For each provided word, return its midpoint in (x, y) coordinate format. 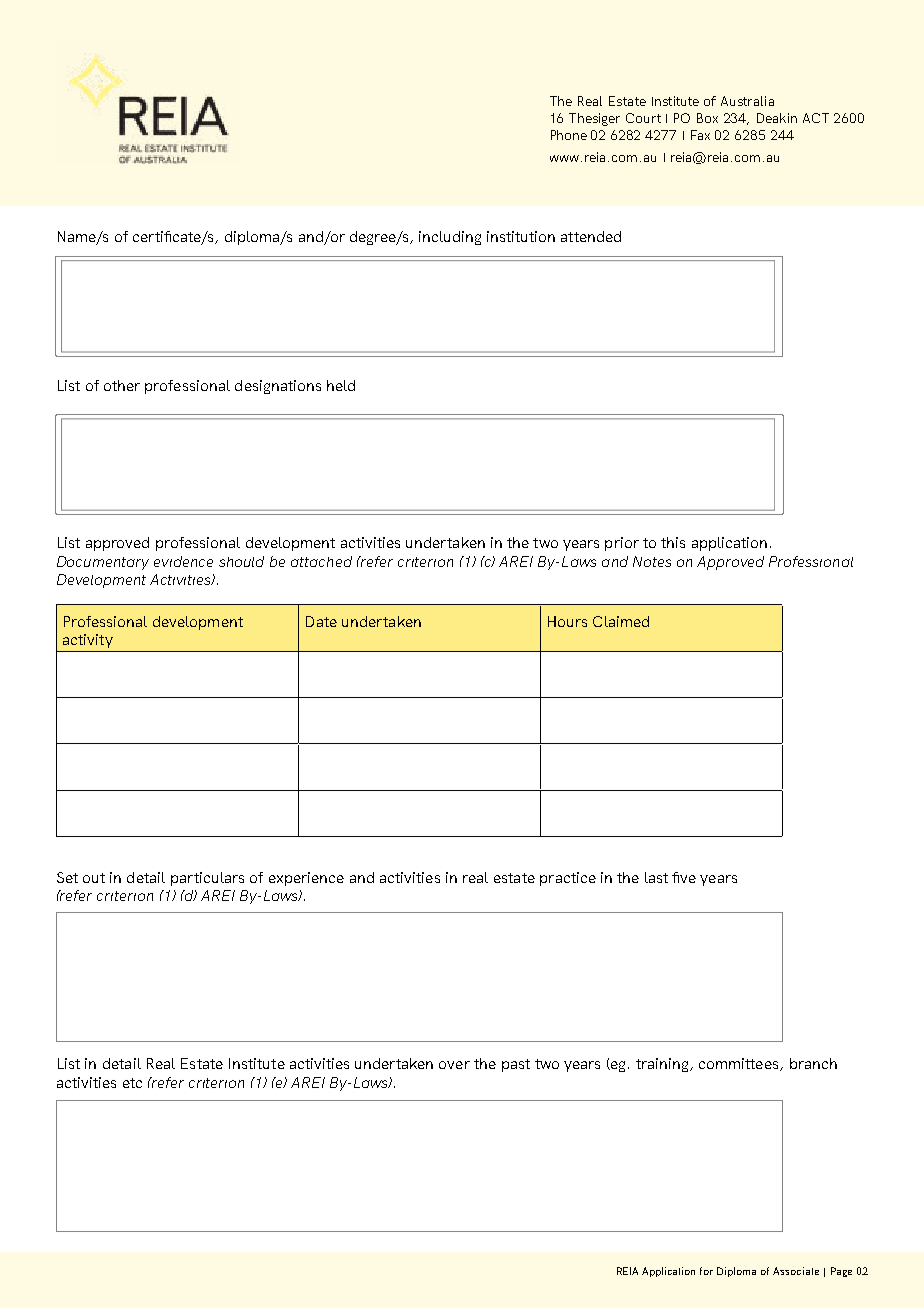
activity (88, 641)
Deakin (777, 118)
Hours (567, 621)
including (450, 238)
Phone (569, 135)
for (706, 1271)
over (454, 1065)
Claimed (621, 621)
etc (132, 1083)
